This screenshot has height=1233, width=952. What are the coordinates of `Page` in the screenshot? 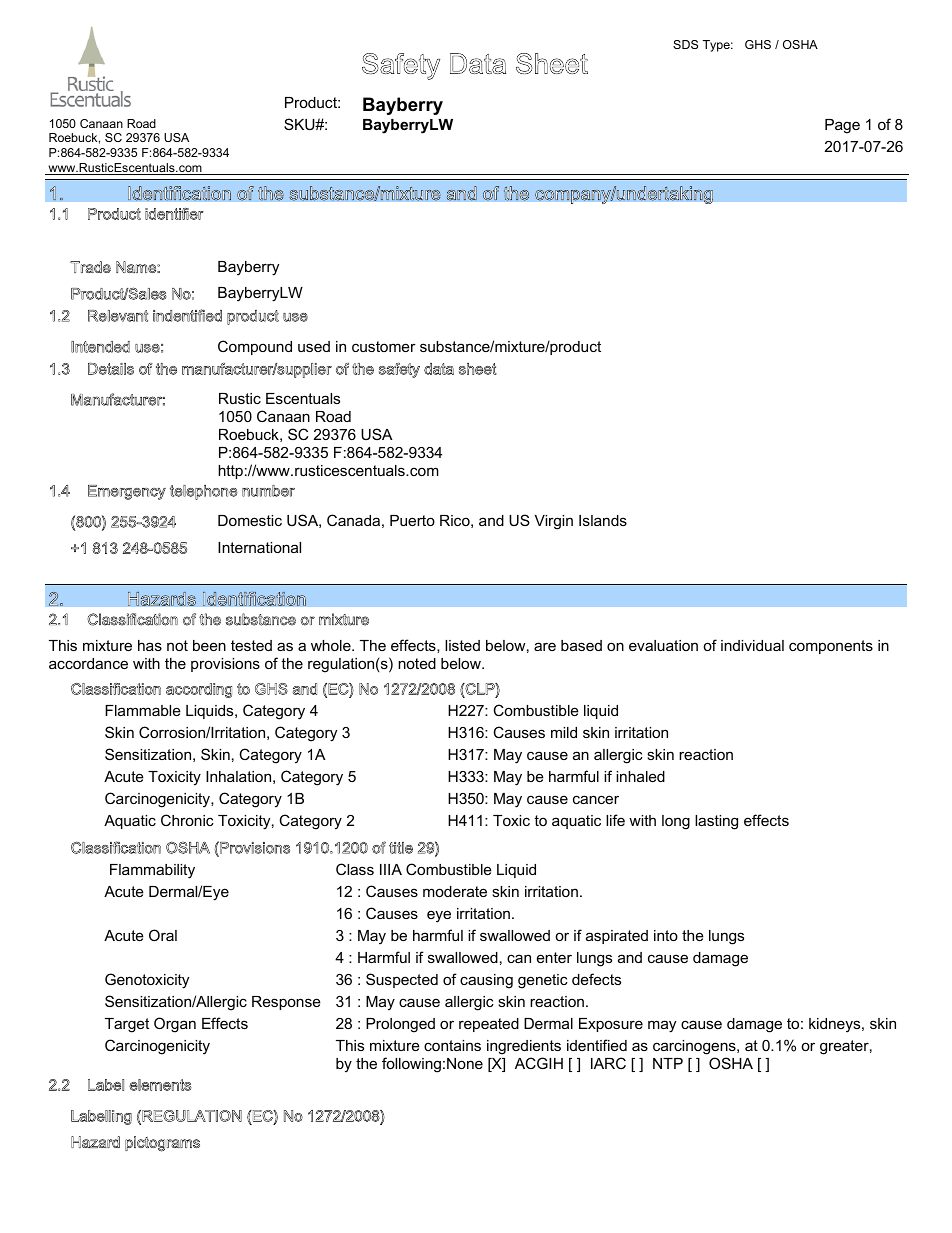 It's located at (842, 126).
